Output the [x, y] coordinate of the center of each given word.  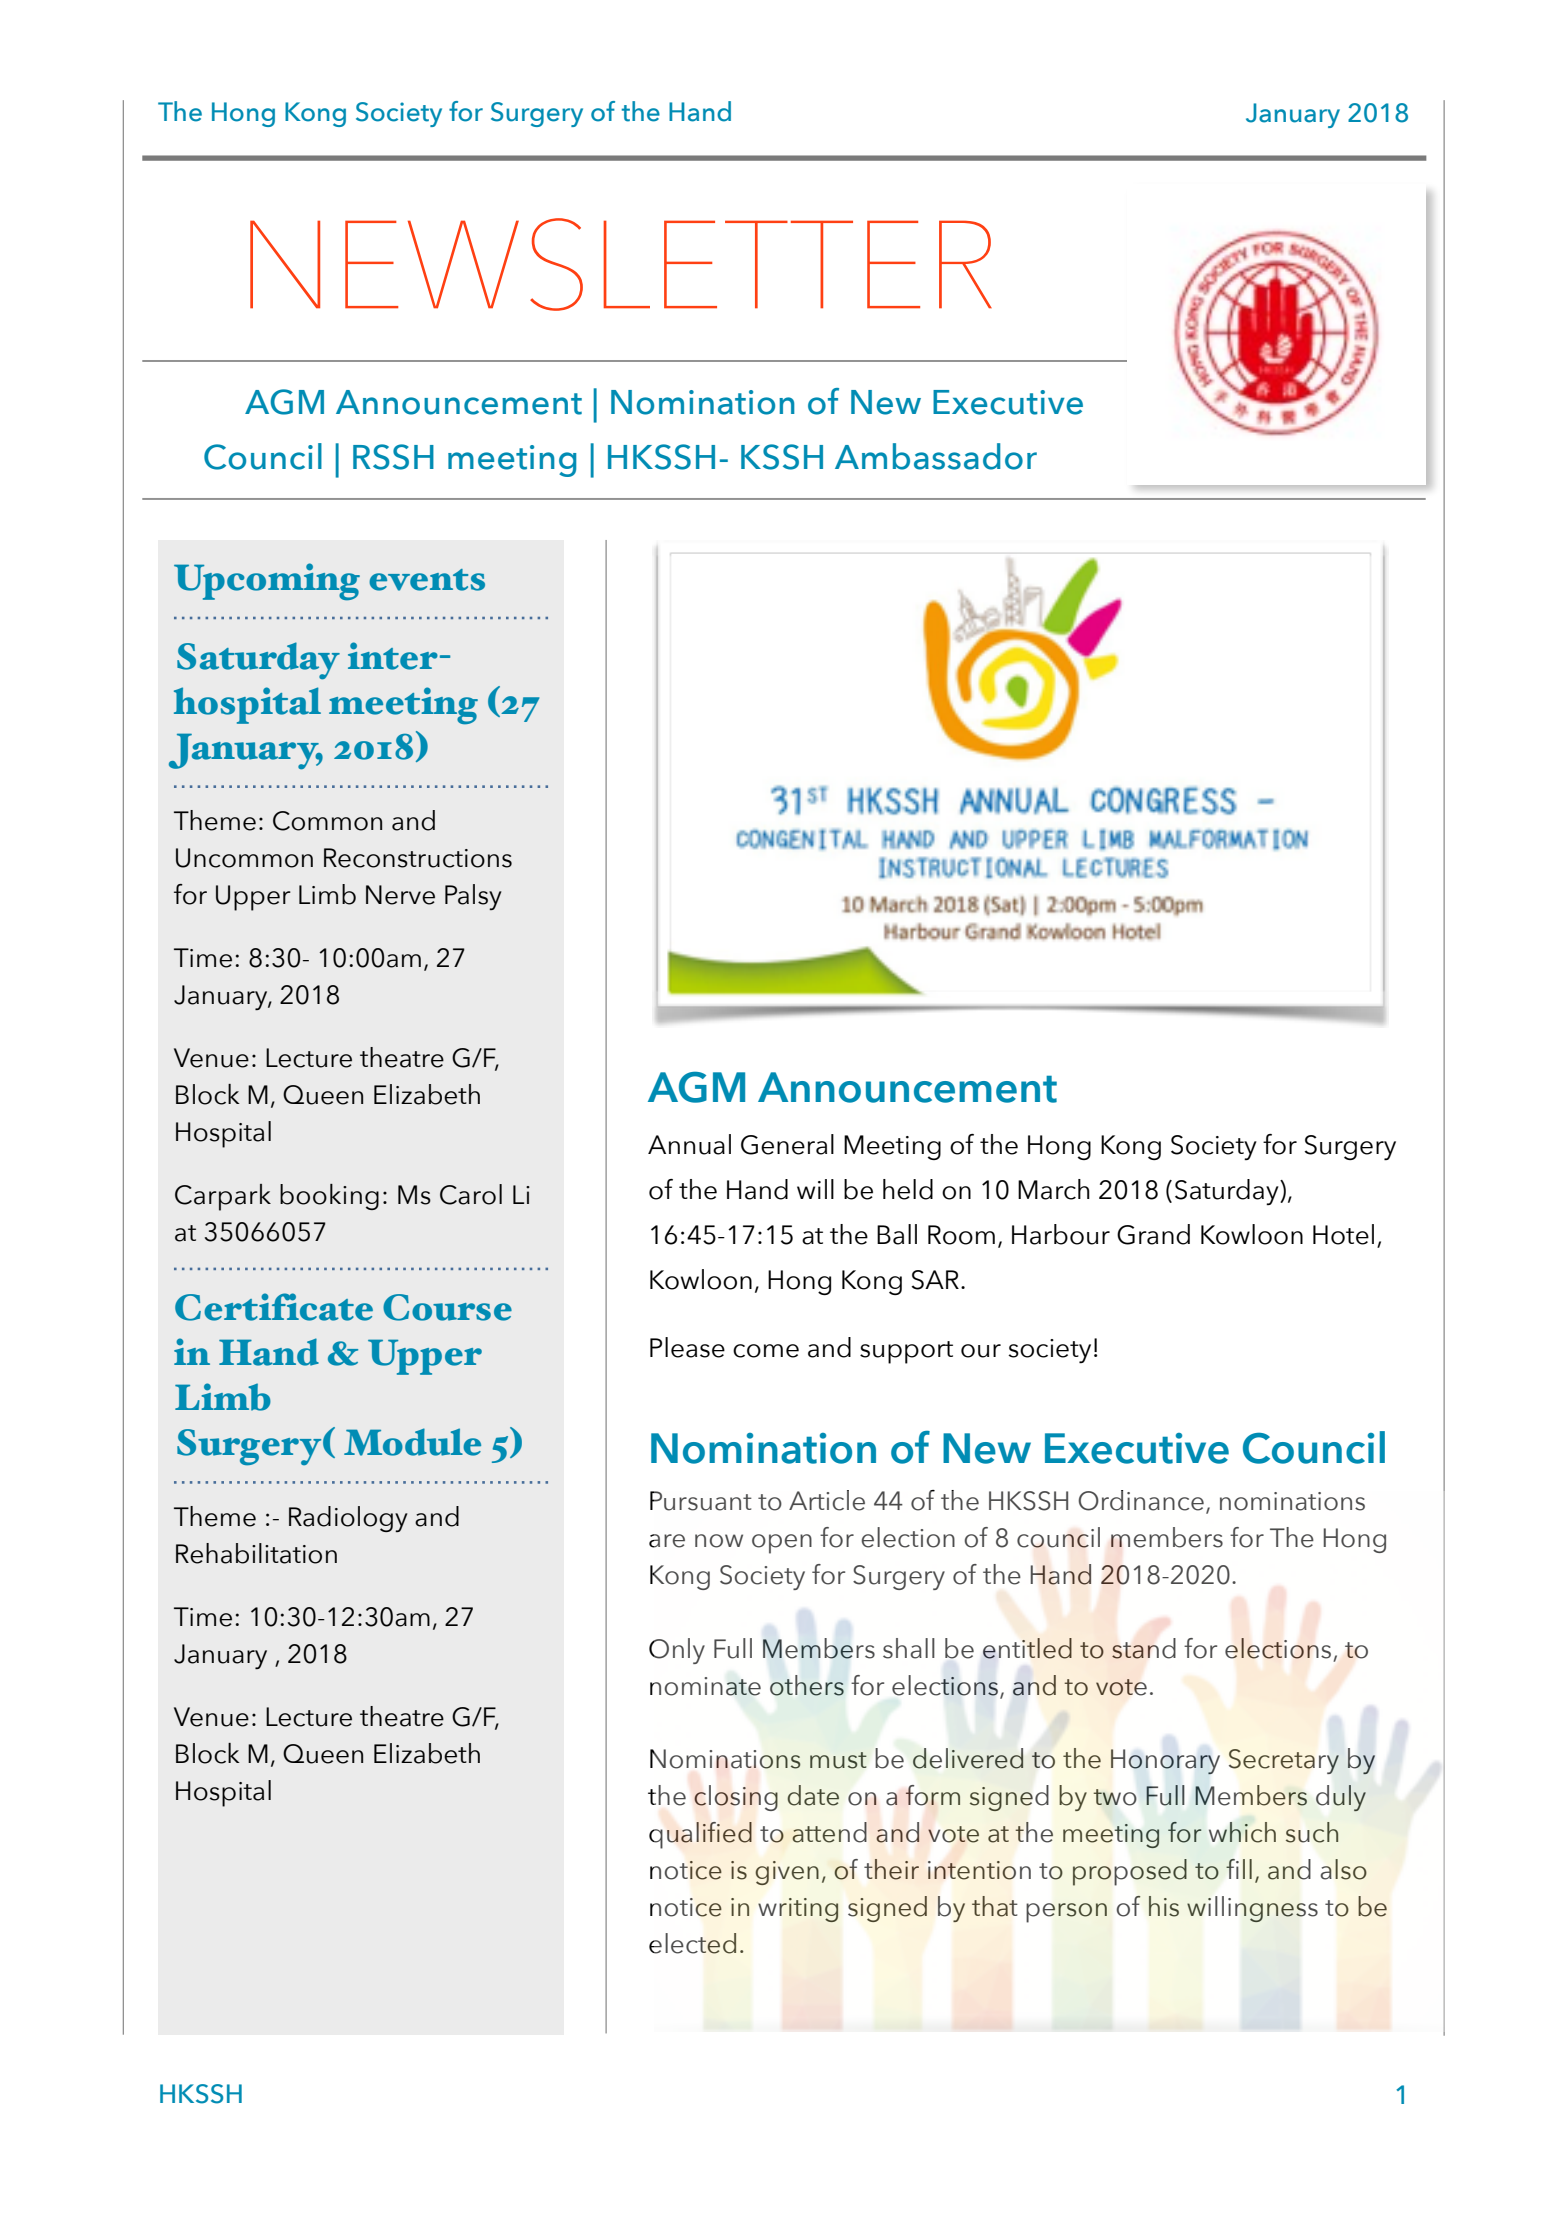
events [427, 580]
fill [1239, 1869]
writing [798, 1910]
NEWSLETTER [621, 264]
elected [692, 1943]
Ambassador [936, 456]
